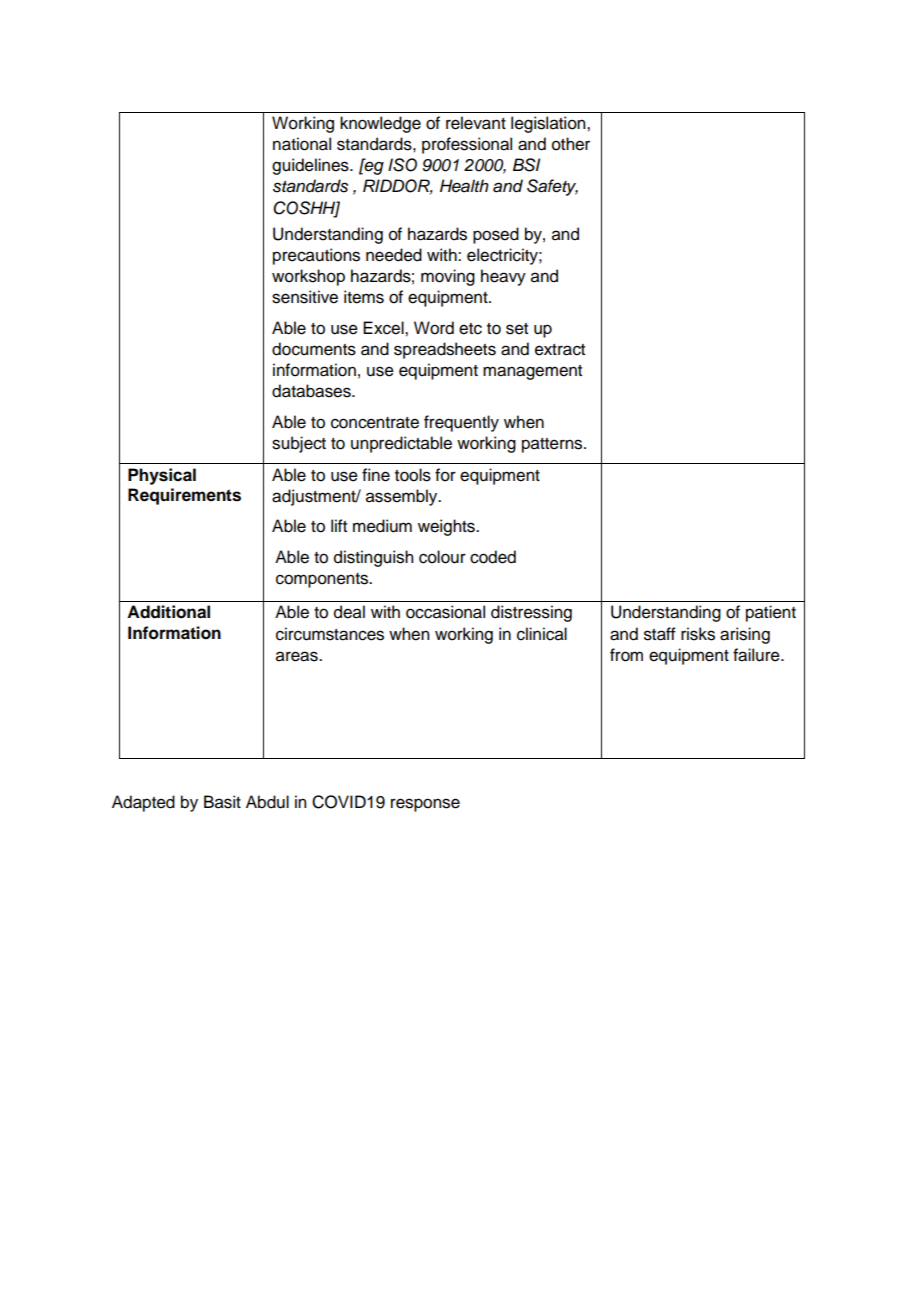 The width and height of the screenshot is (924, 1308). What do you see at coordinates (302, 144) in the screenshot?
I see `national` at bounding box center [302, 144].
